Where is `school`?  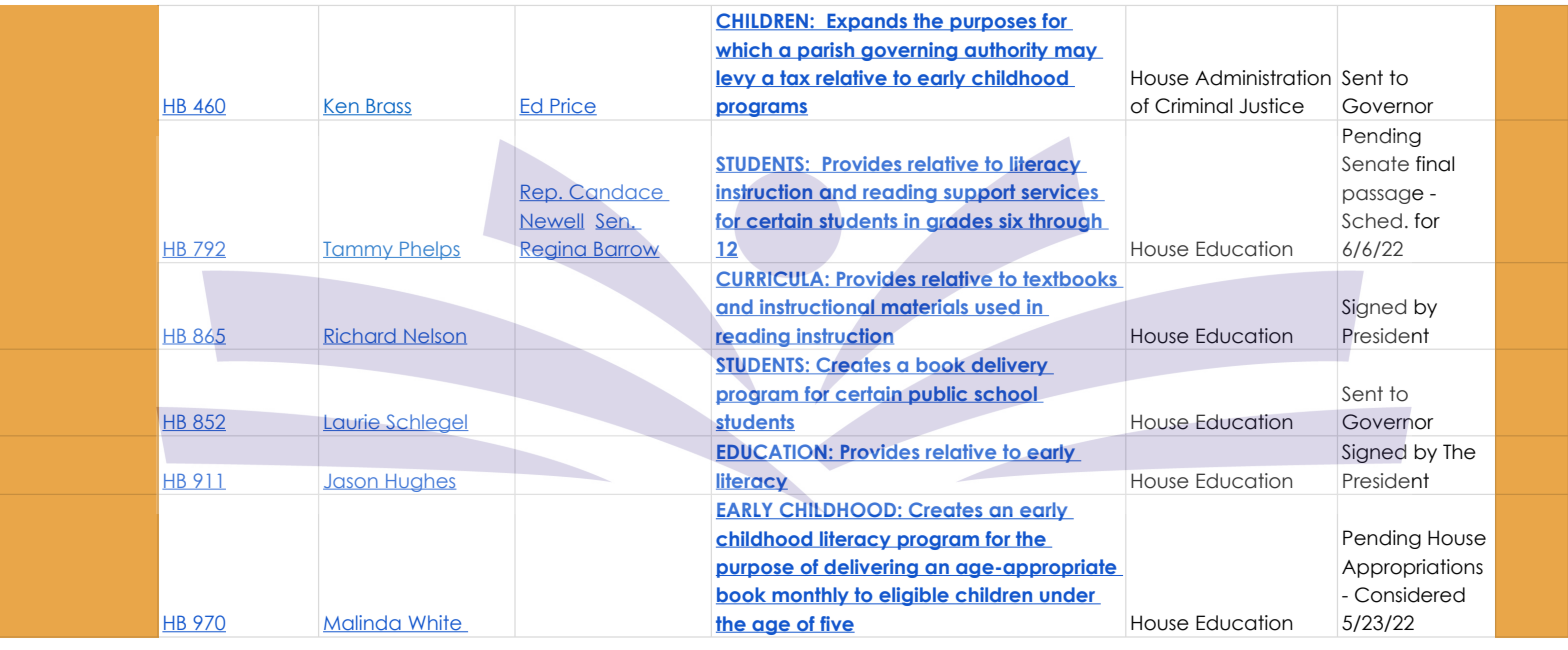
school is located at coordinates (1005, 394).
